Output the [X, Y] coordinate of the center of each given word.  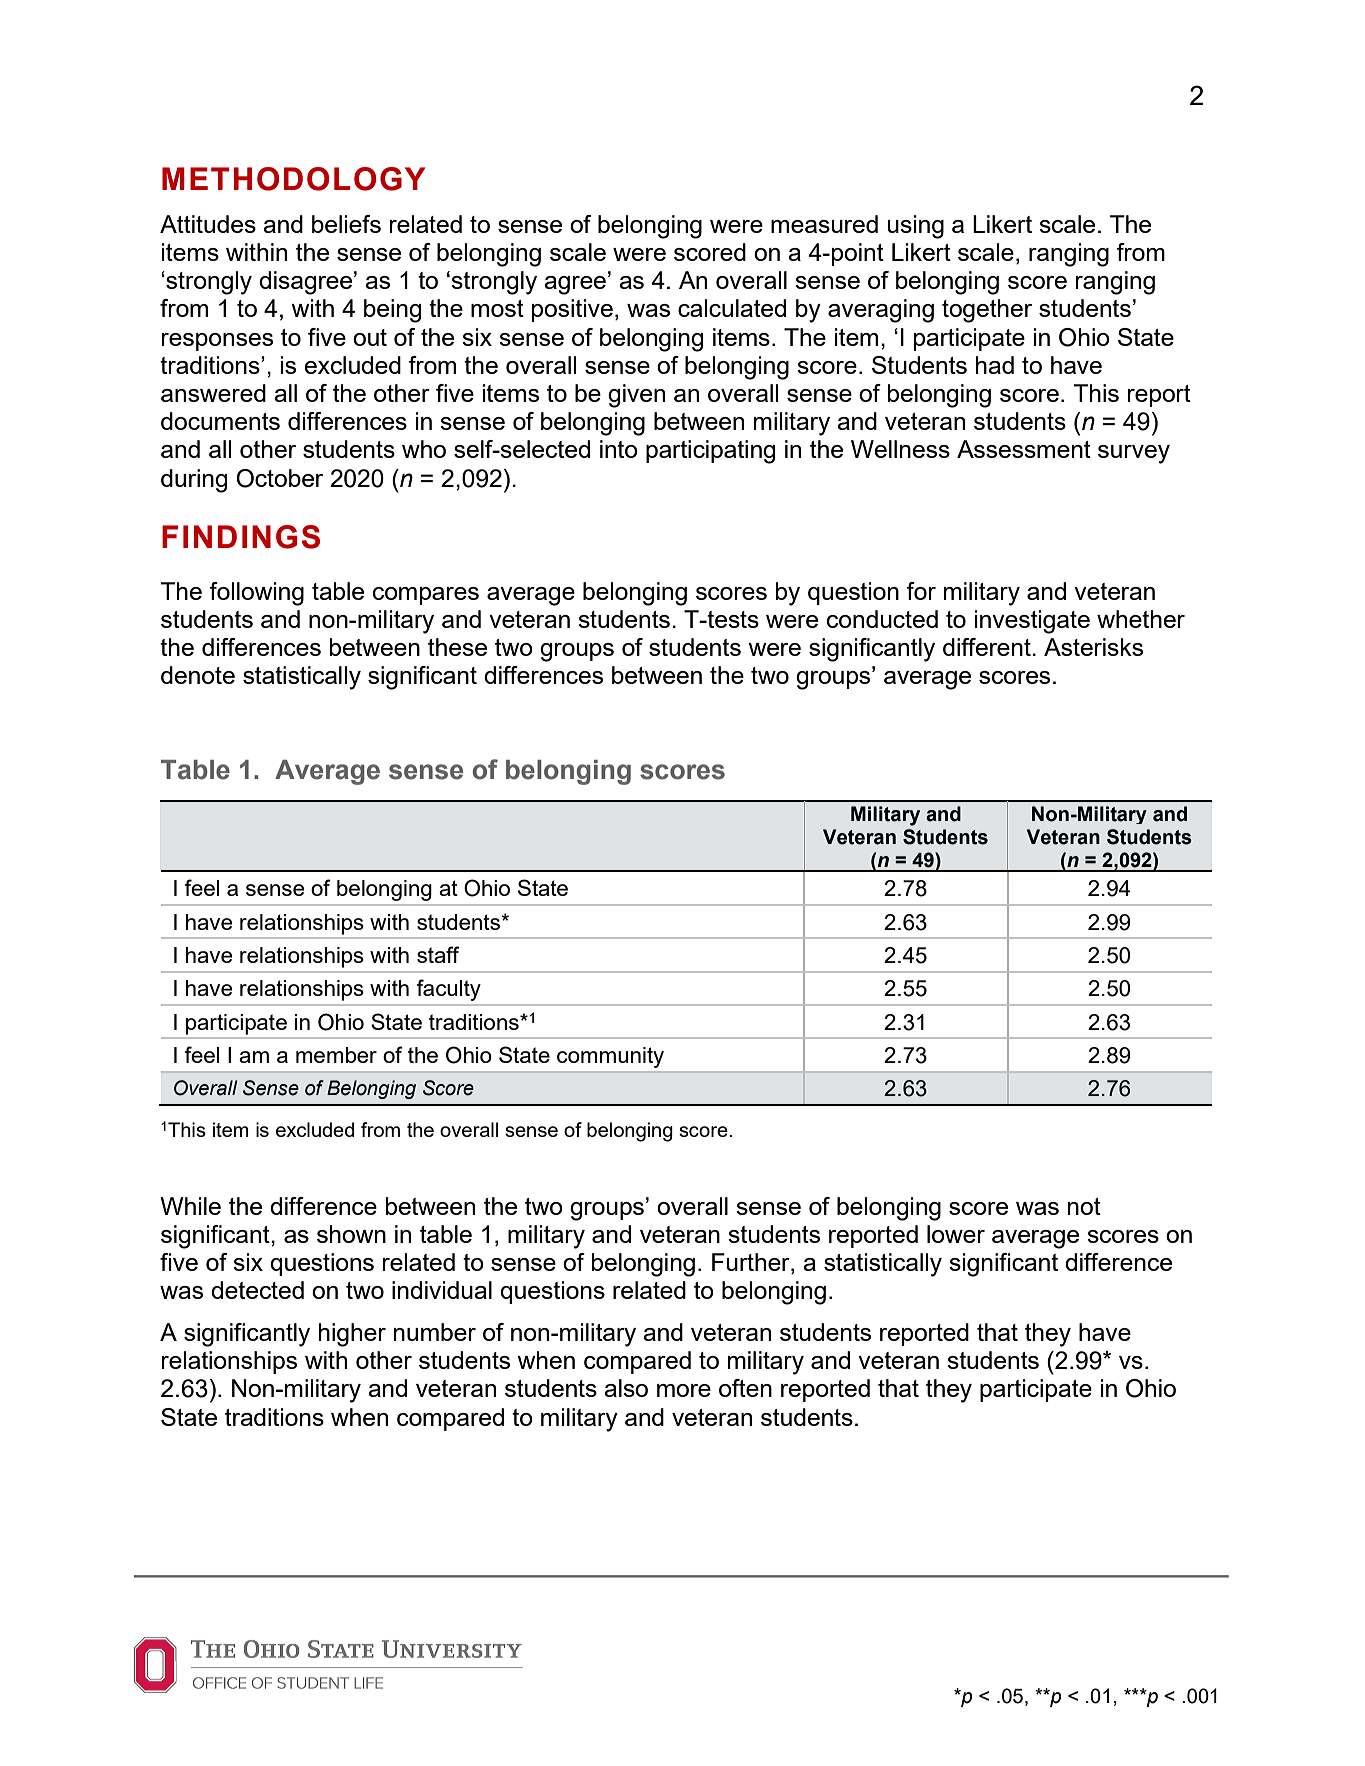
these [457, 647]
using [915, 227]
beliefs [346, 224]
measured [824, 224]
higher [352, 1335]
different [988, 647]
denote [198, 675]
